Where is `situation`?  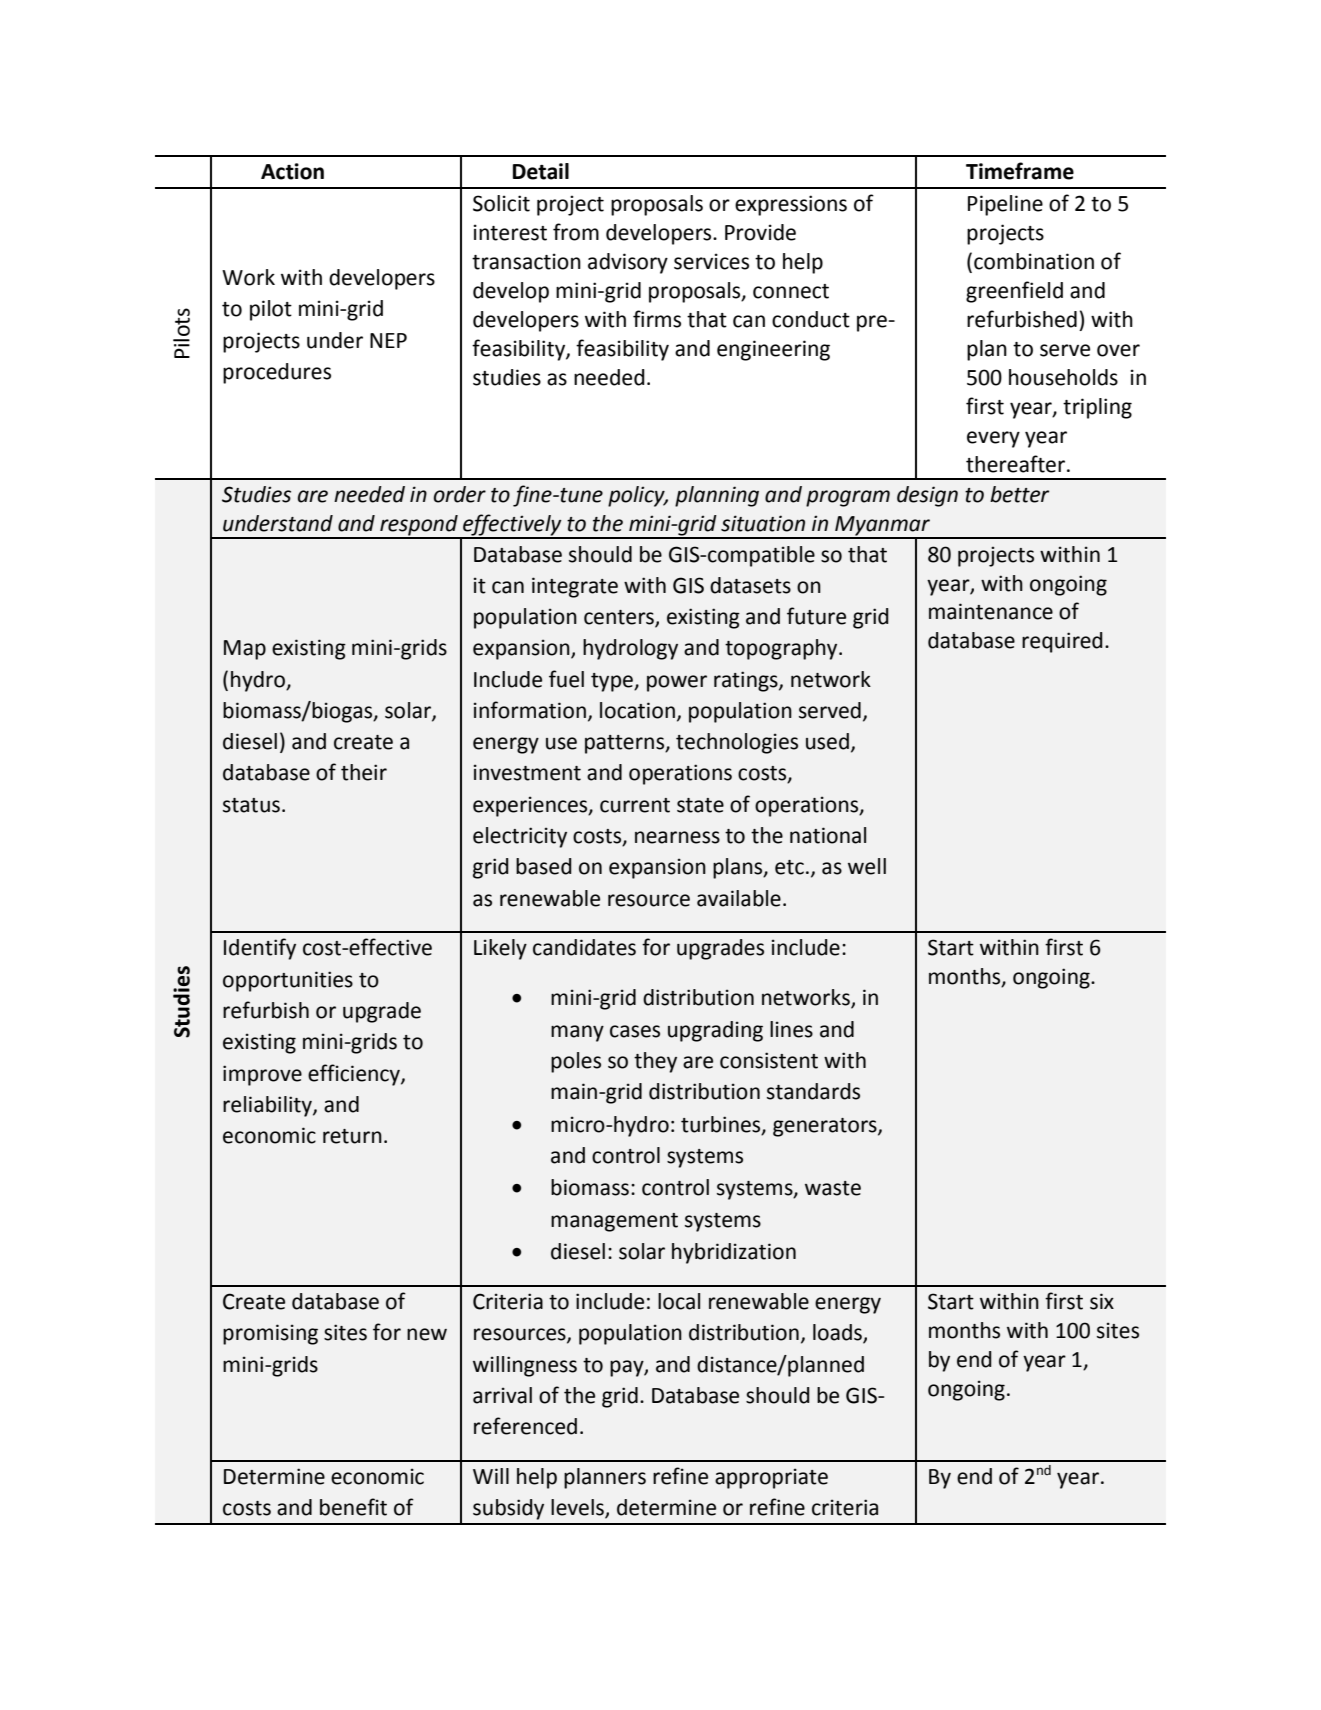 situation is located at coordinates (763, 523).
